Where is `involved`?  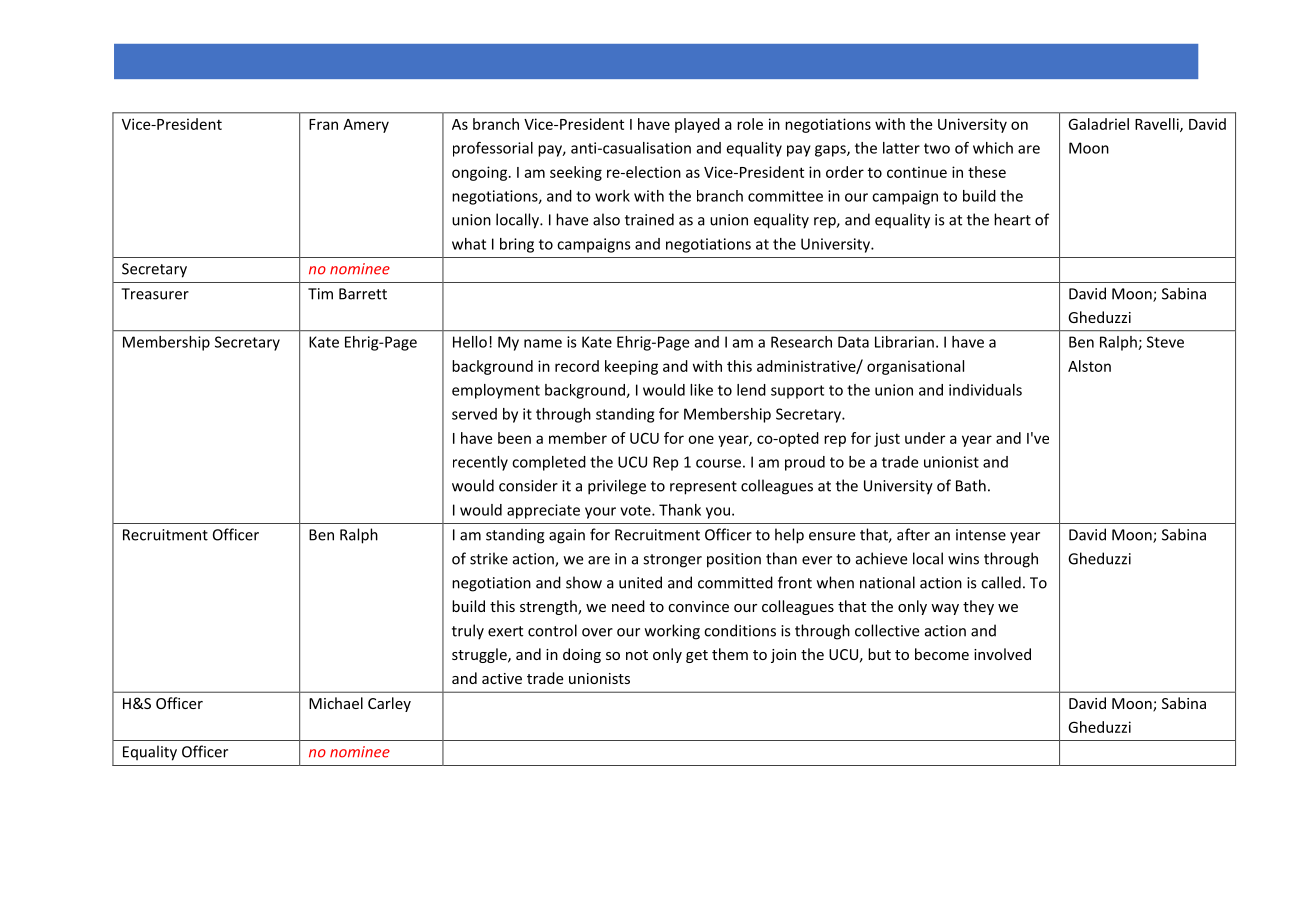 involved is located at coordinates (1002, 654).
